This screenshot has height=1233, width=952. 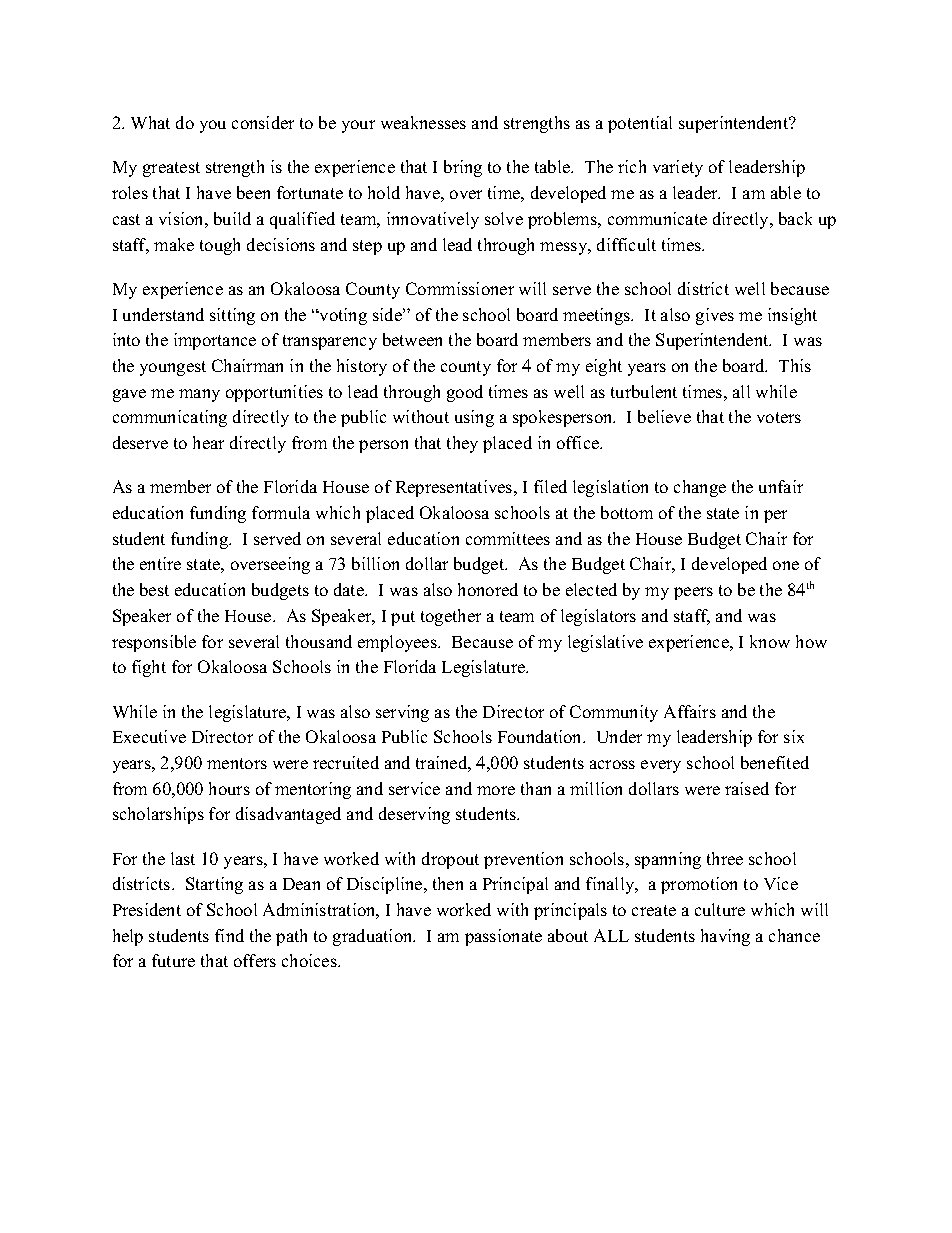 What do you see at coordinates (678, 168) in the screenshot?
I see `variety` at bounding box center [678, 168].
